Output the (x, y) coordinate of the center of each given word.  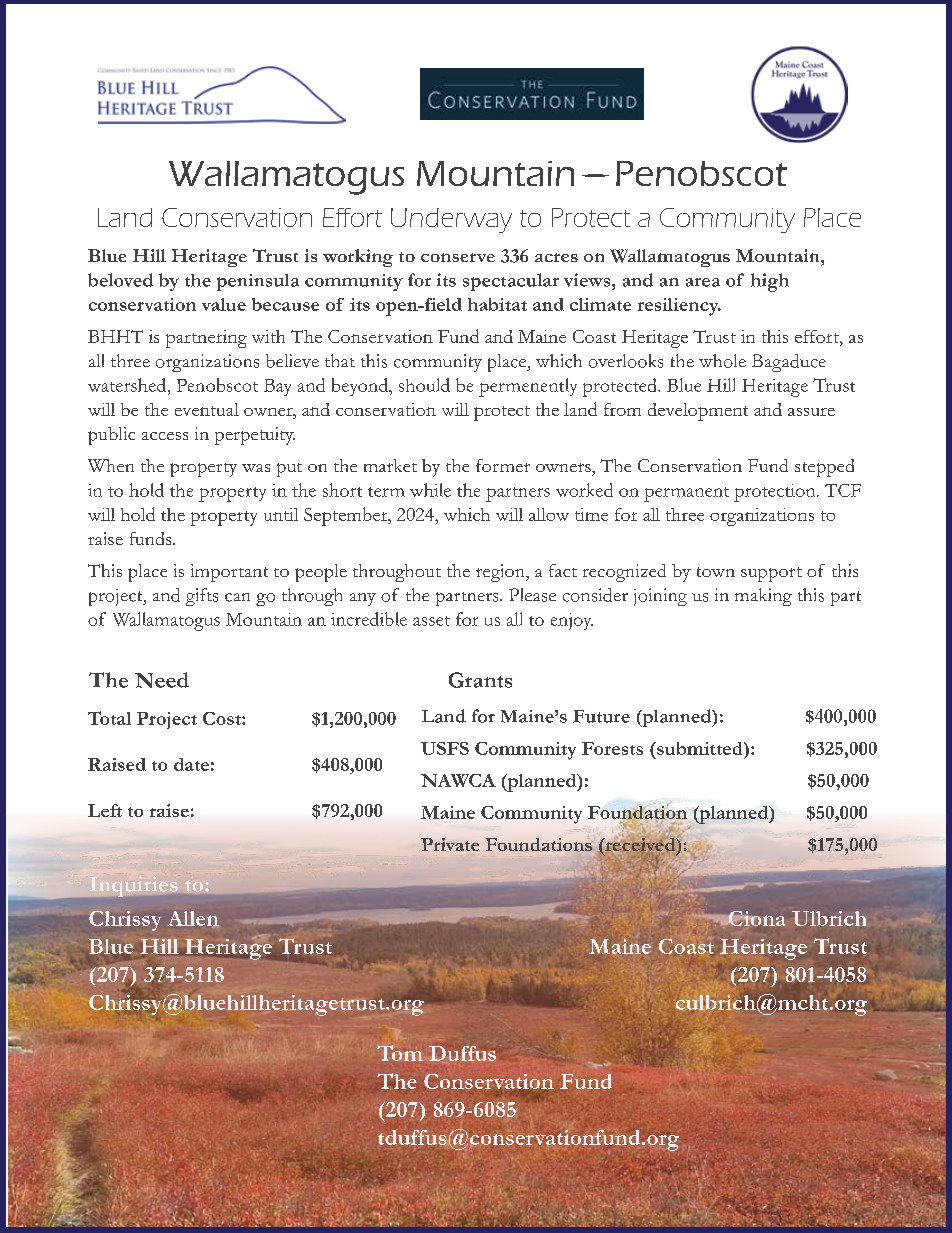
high (770, 282)
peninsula (258, 282)
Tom (400, 1053)
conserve (458, 257)
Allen (193, 918)
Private (450, 844)
